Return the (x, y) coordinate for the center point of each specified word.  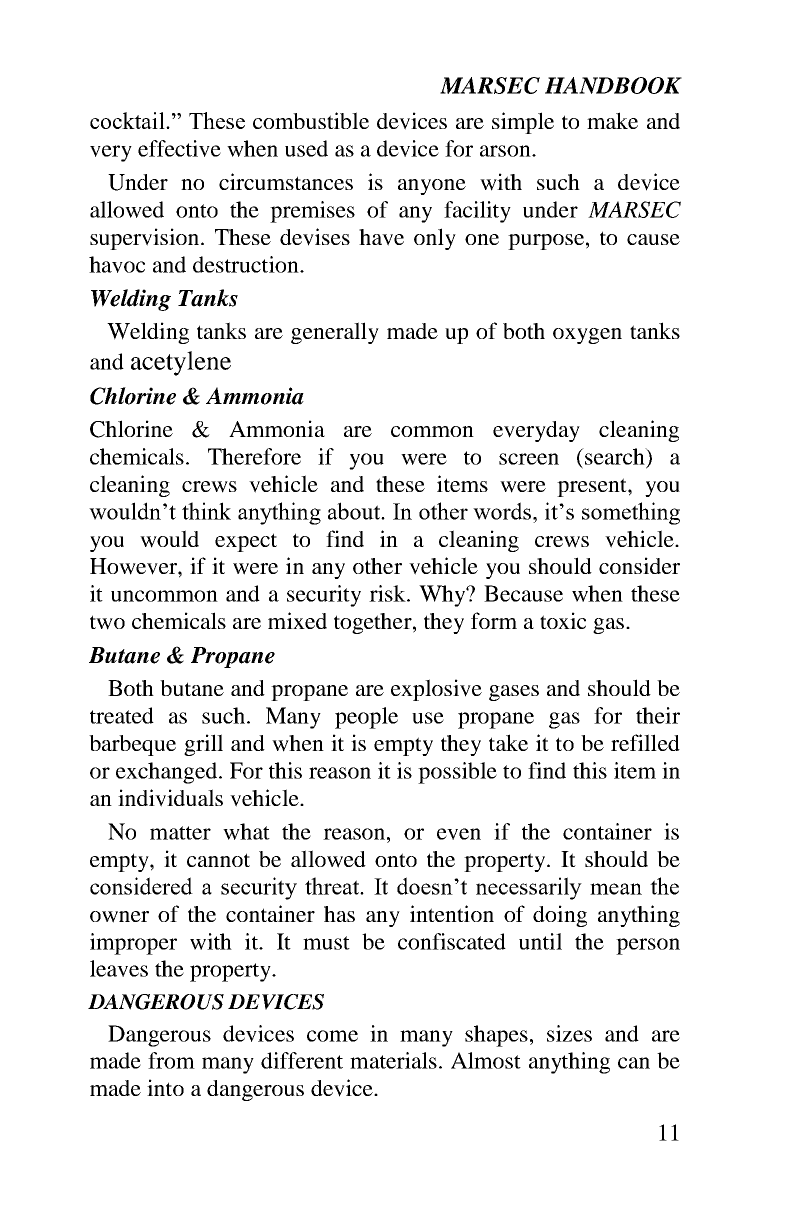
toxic (563, 620)
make (612, 120)
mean (616, 889)
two (107, 622)
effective (179, 148)
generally (335, 333)
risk (388, 593)
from (171, 1060)
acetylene (181, 363)
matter (180, 833)
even (459, 834)
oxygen (587, 336)
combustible (311, 120)
